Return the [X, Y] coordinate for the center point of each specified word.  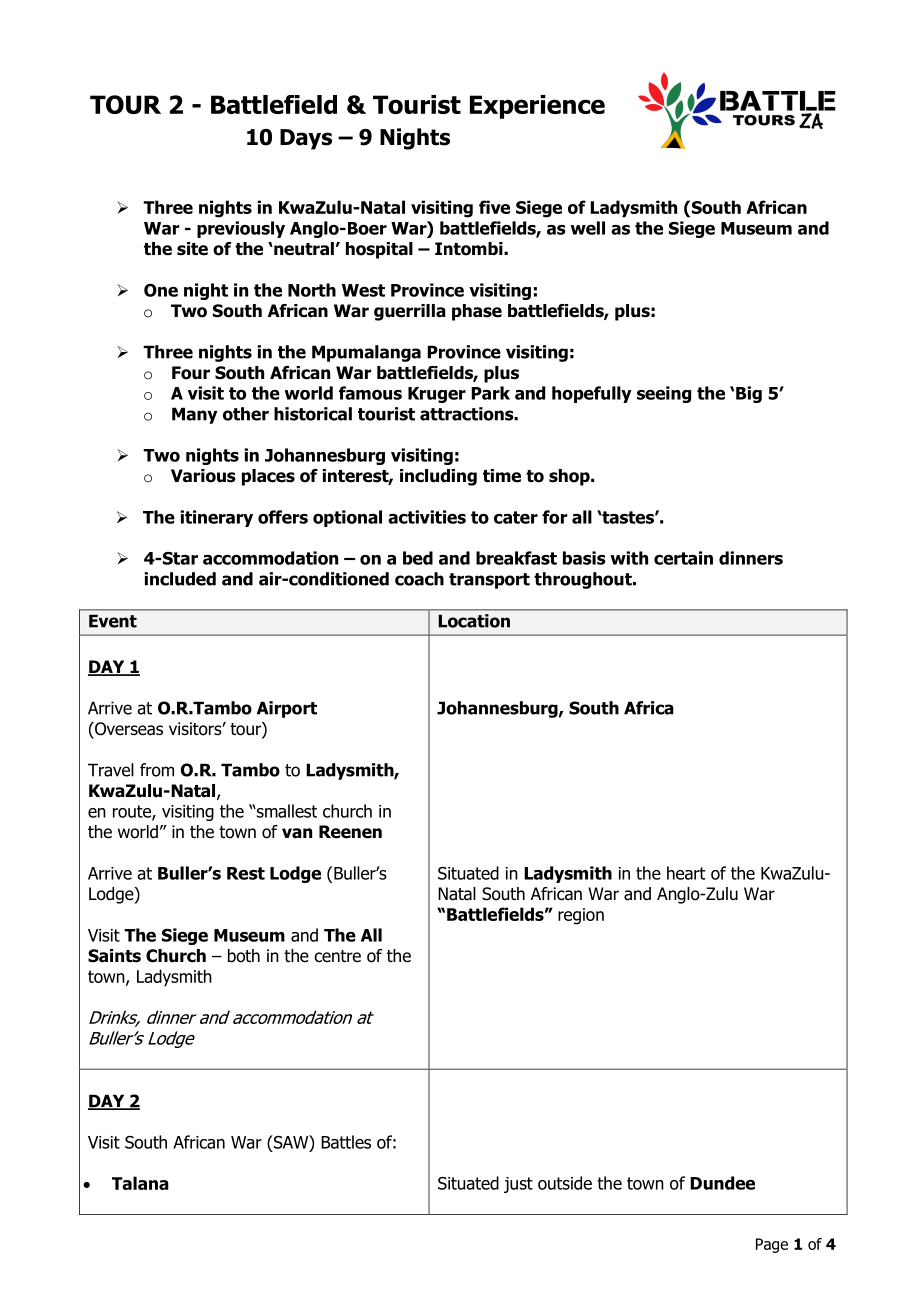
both [244, 956]
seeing [664, 394]
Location [474, 621]
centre [337, 956]
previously [241, 229]
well [587, 228]
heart [686, 873]
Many [194, 415]
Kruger [437, 395]
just [518, 1185]
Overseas [128, 730]
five [494, 207]
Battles [346, 1142]
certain [683, 558]
